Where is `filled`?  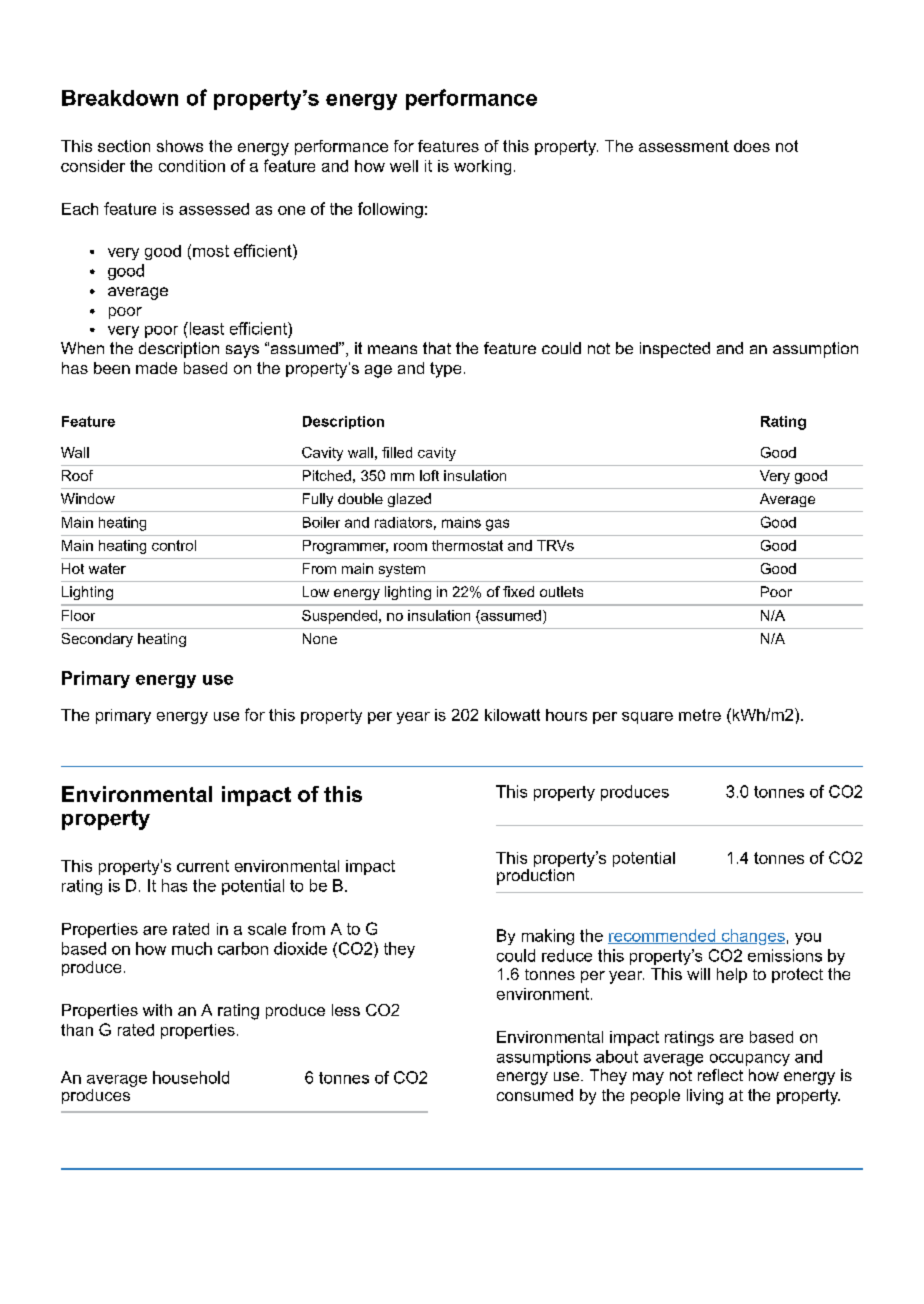 filled is located at coordinates (397, 452).
